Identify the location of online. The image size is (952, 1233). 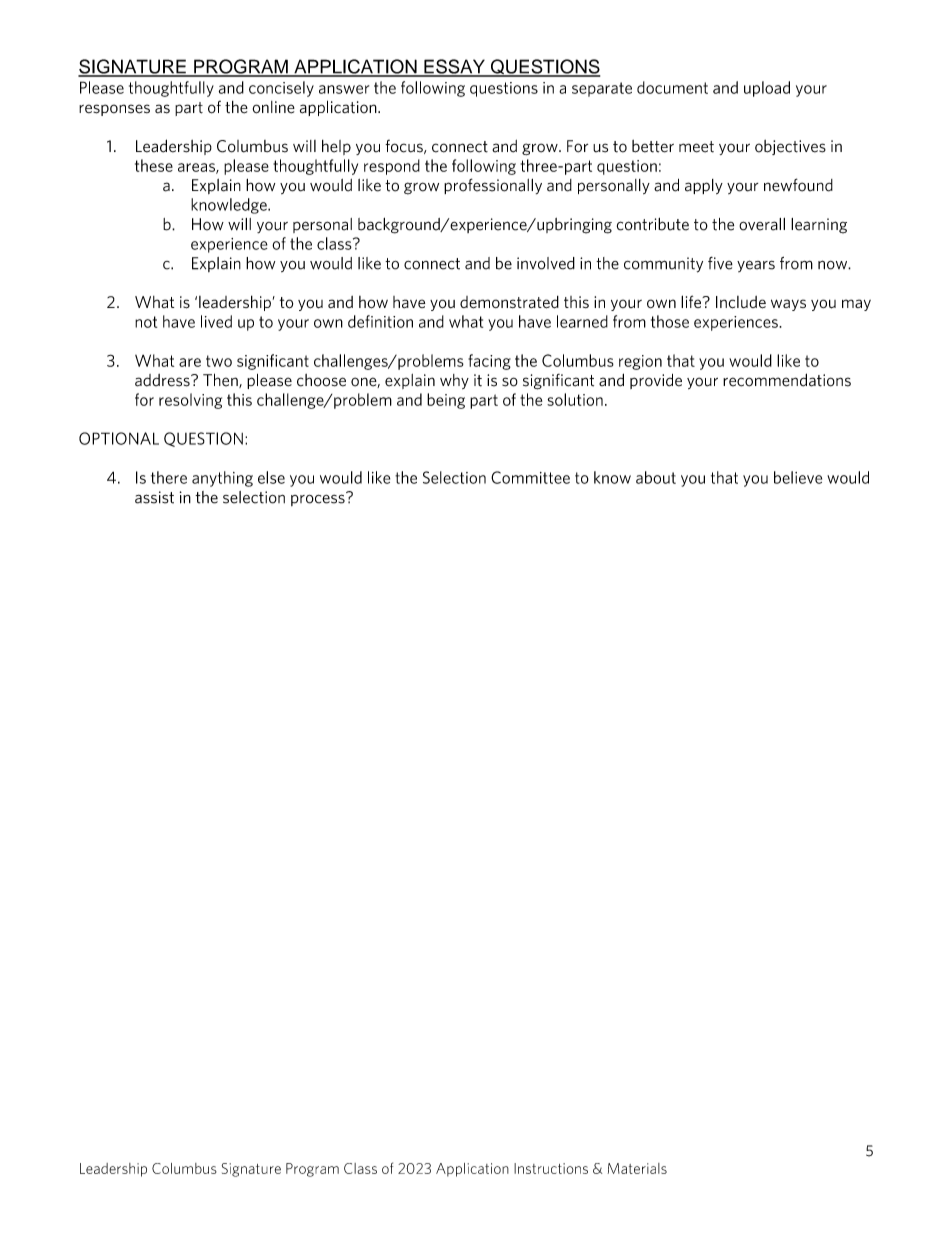
(274, 107).
